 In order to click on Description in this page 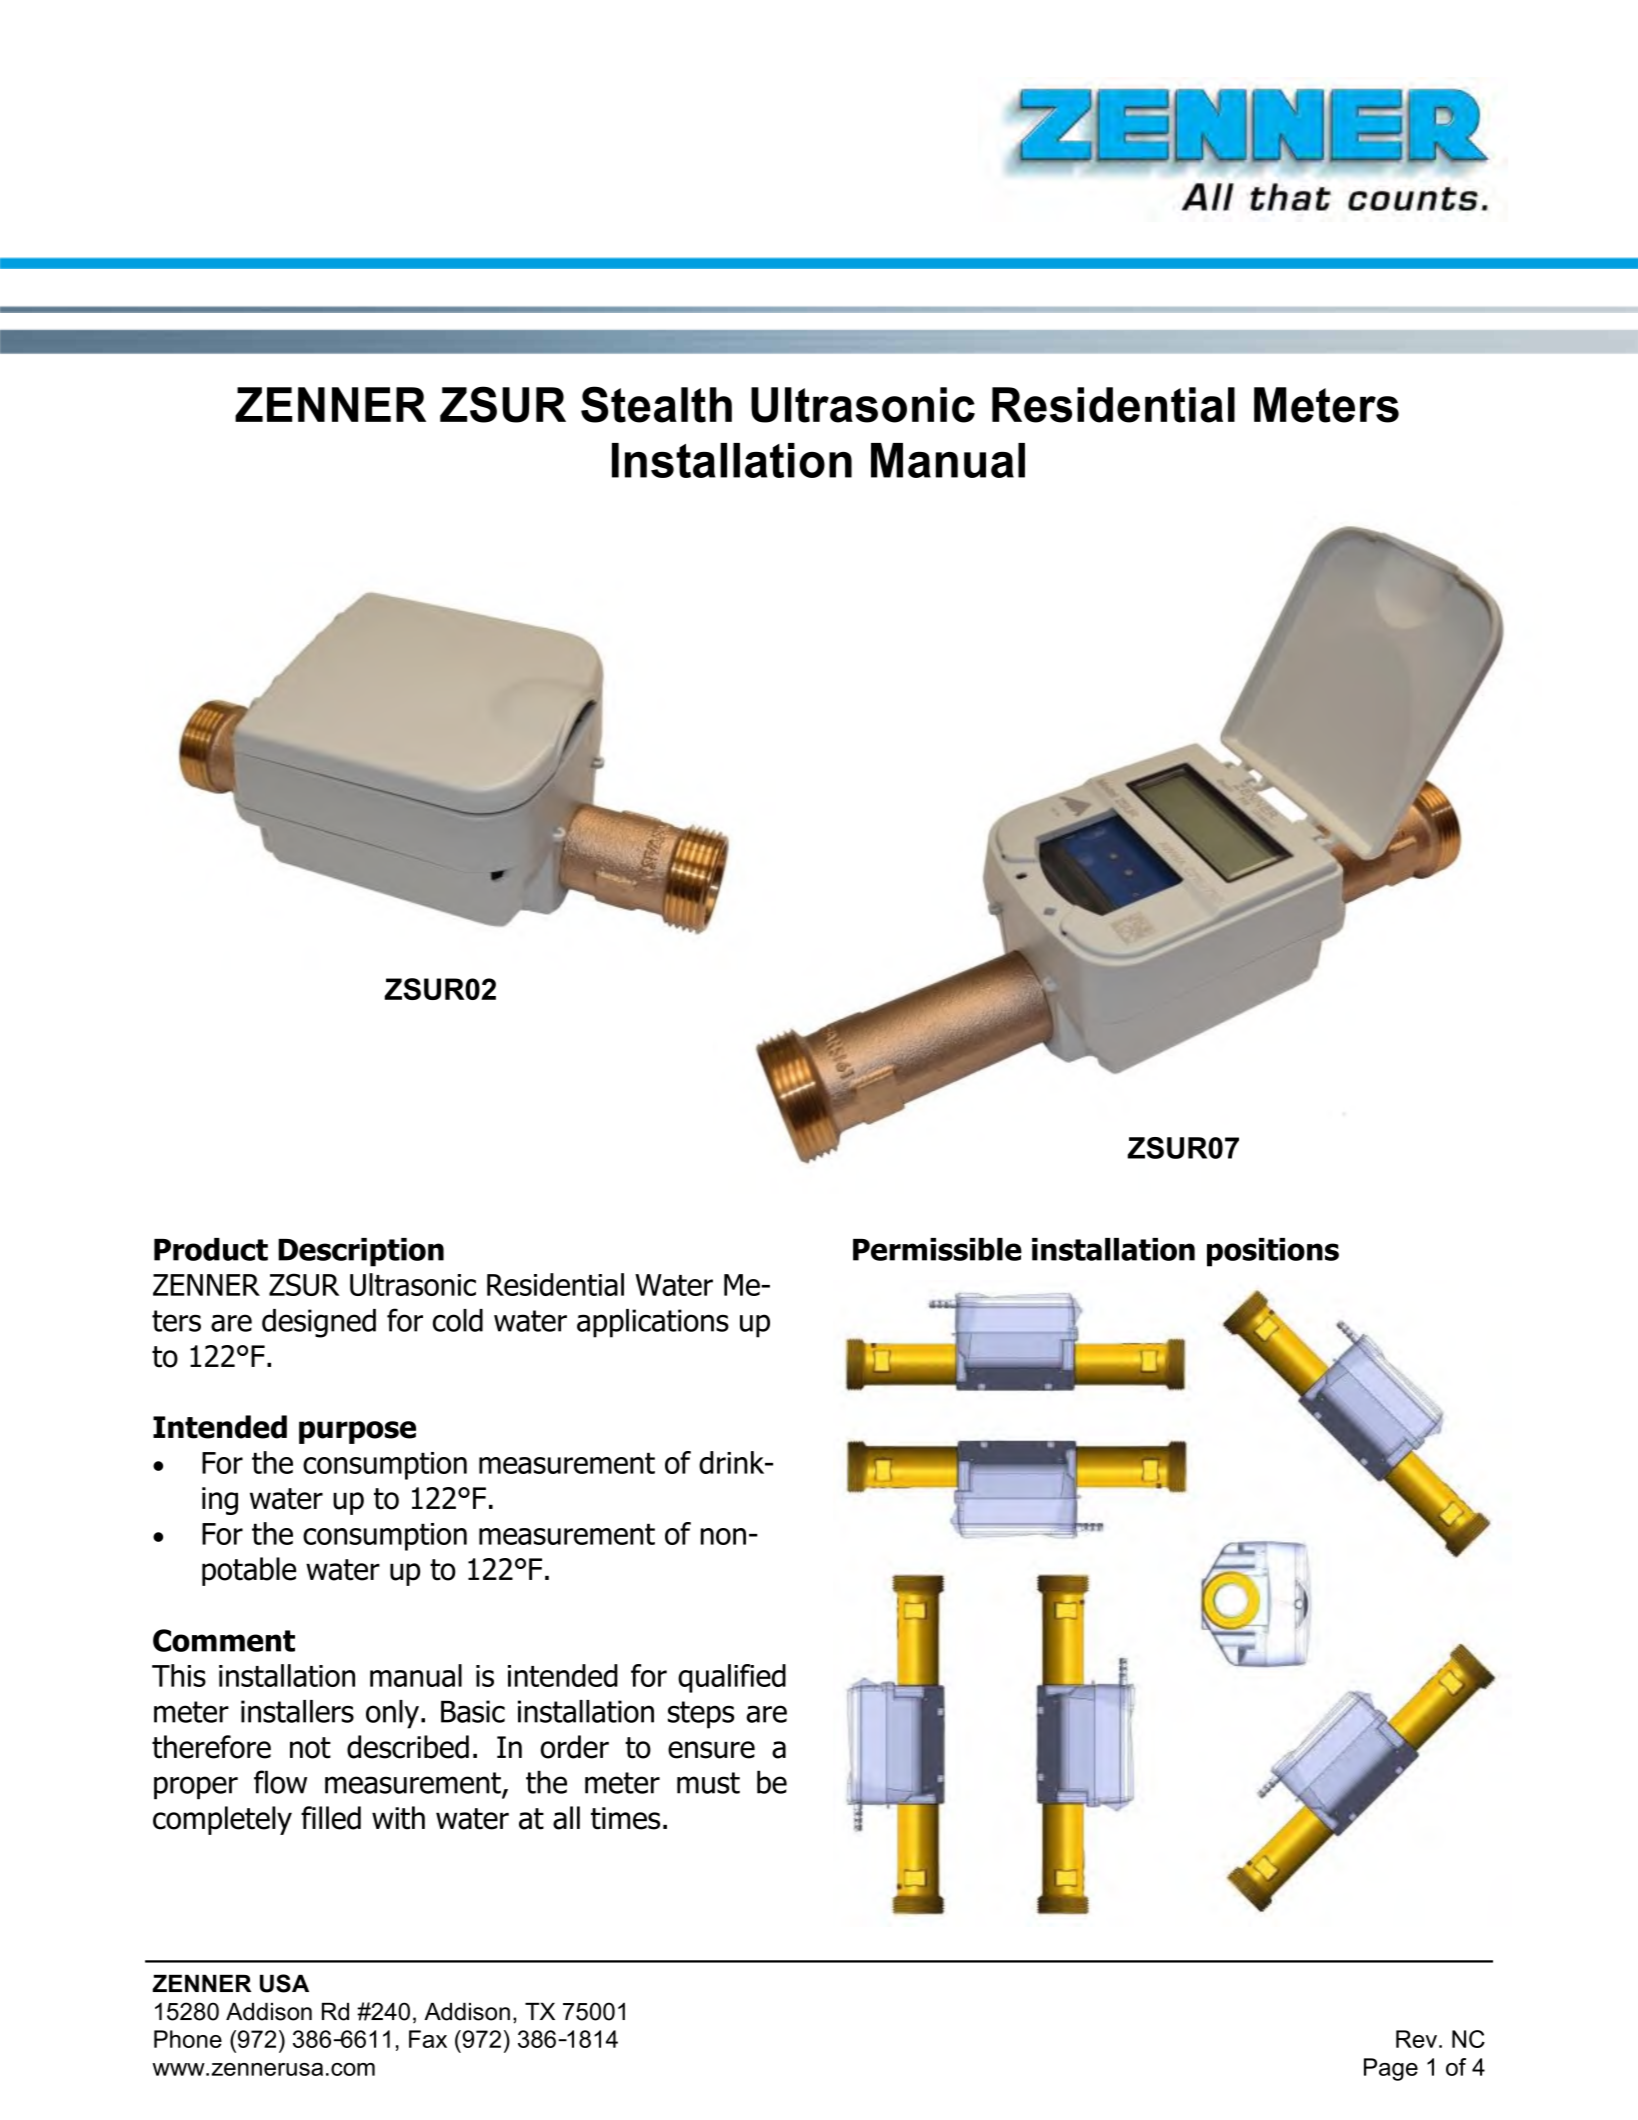, I will do `click(361, 1252)`.
